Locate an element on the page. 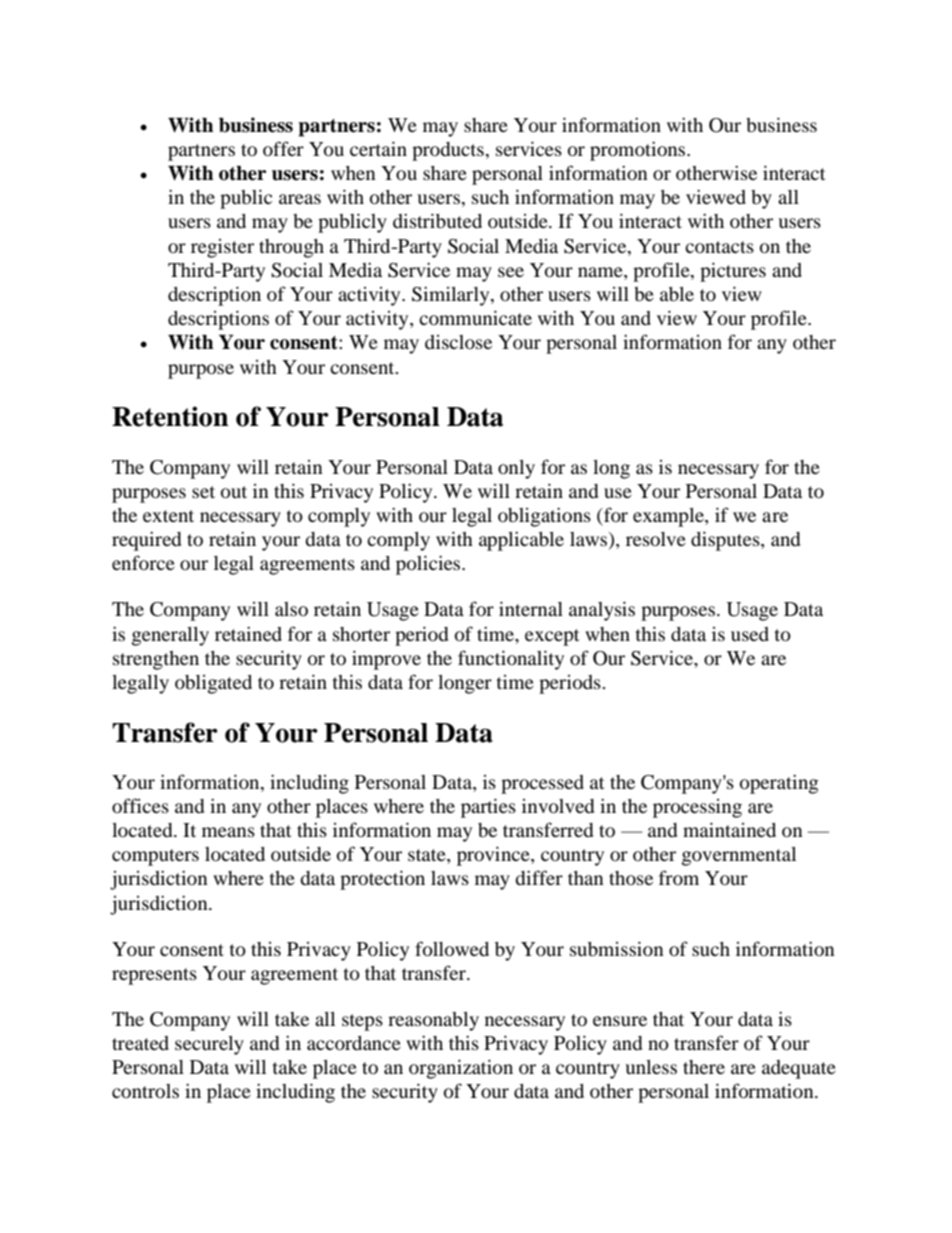 Image resolution: width=952 pixels, height=1233 pixels. offer is located at coordinates (283, 148).
